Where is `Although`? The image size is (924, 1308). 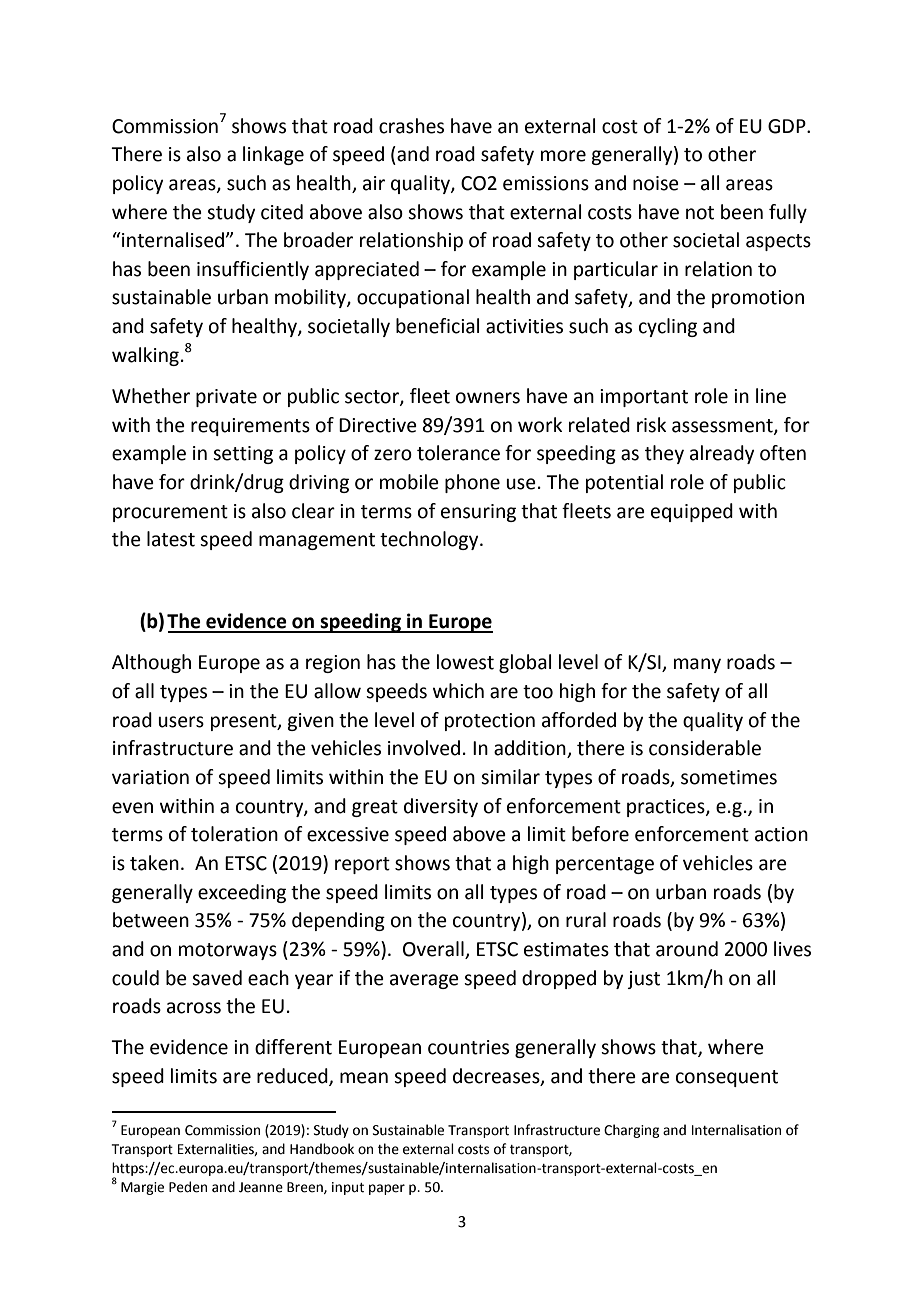
Although is located at coordinates (151, 663).
